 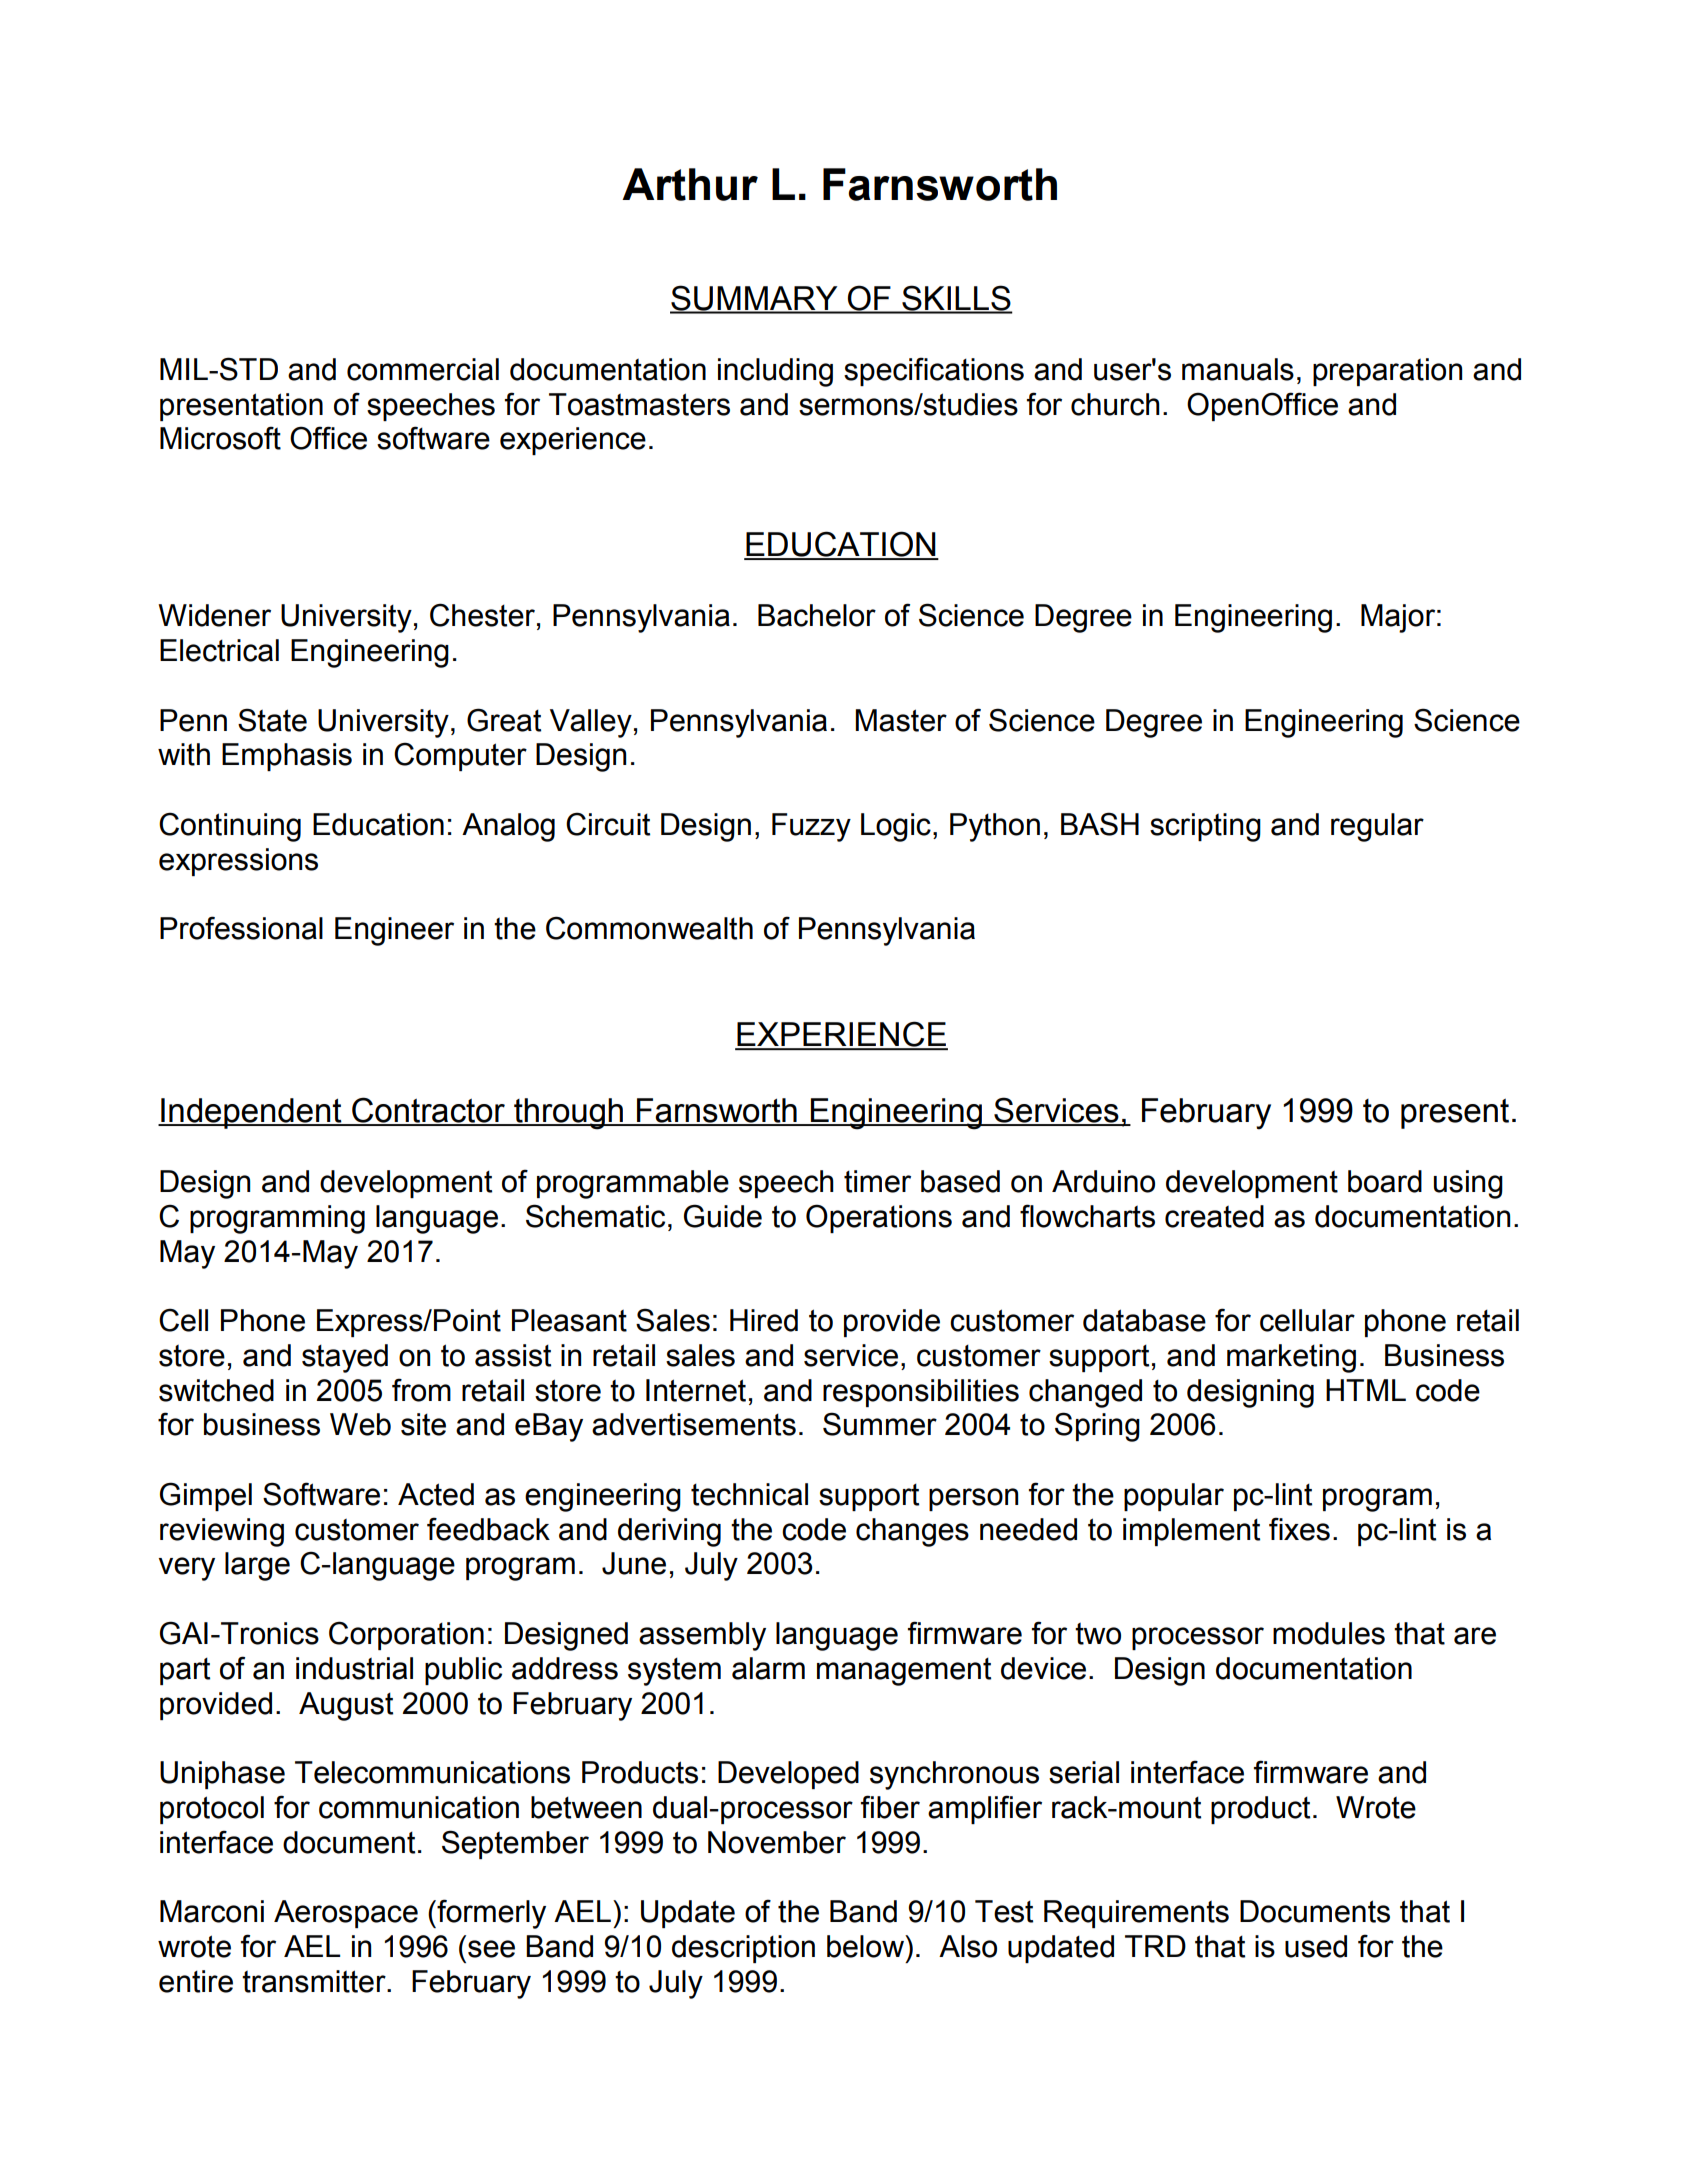 I want to click on Independent, so click(x=251, y=1113).
